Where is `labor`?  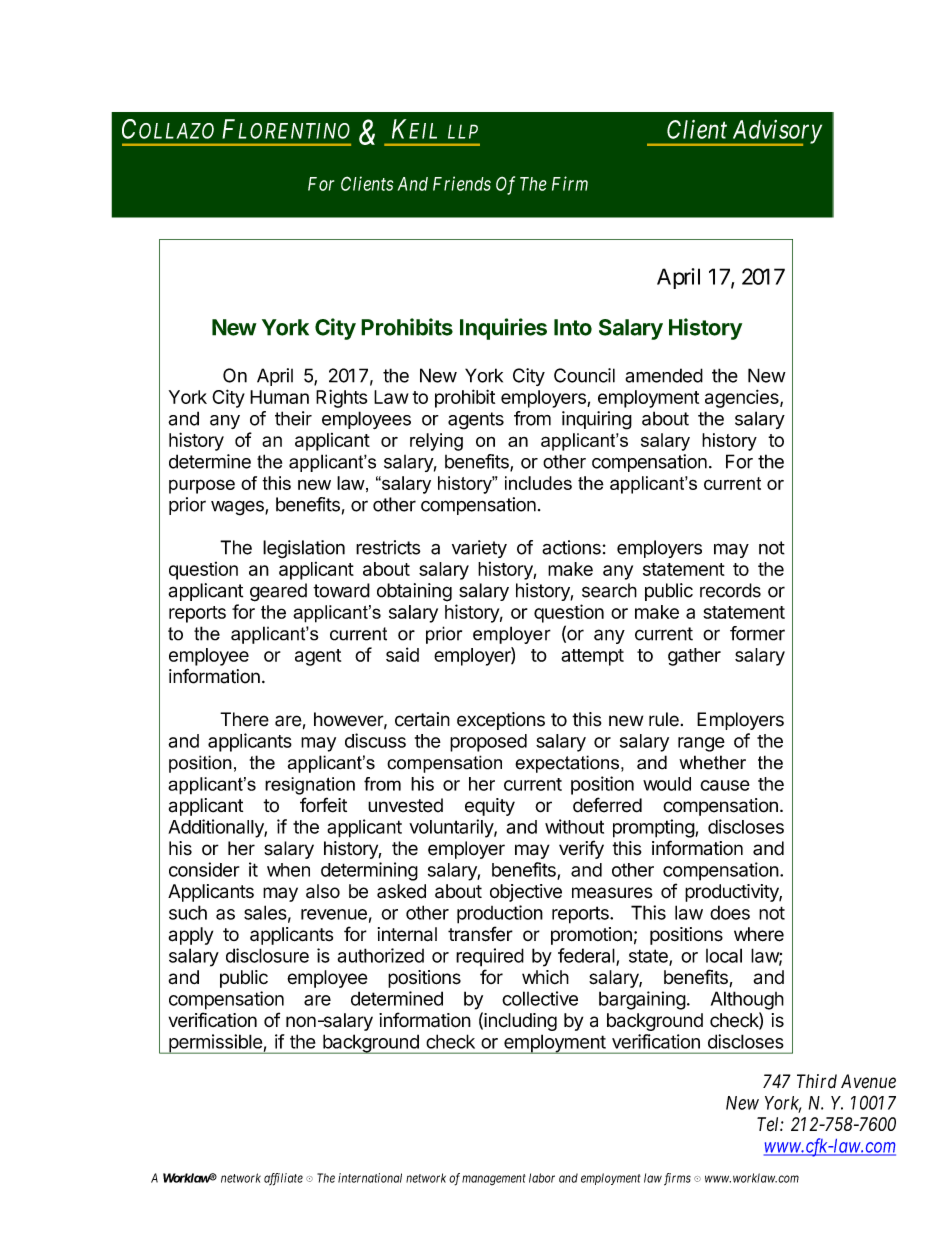
labor is located at coordinates (542, 1178).
